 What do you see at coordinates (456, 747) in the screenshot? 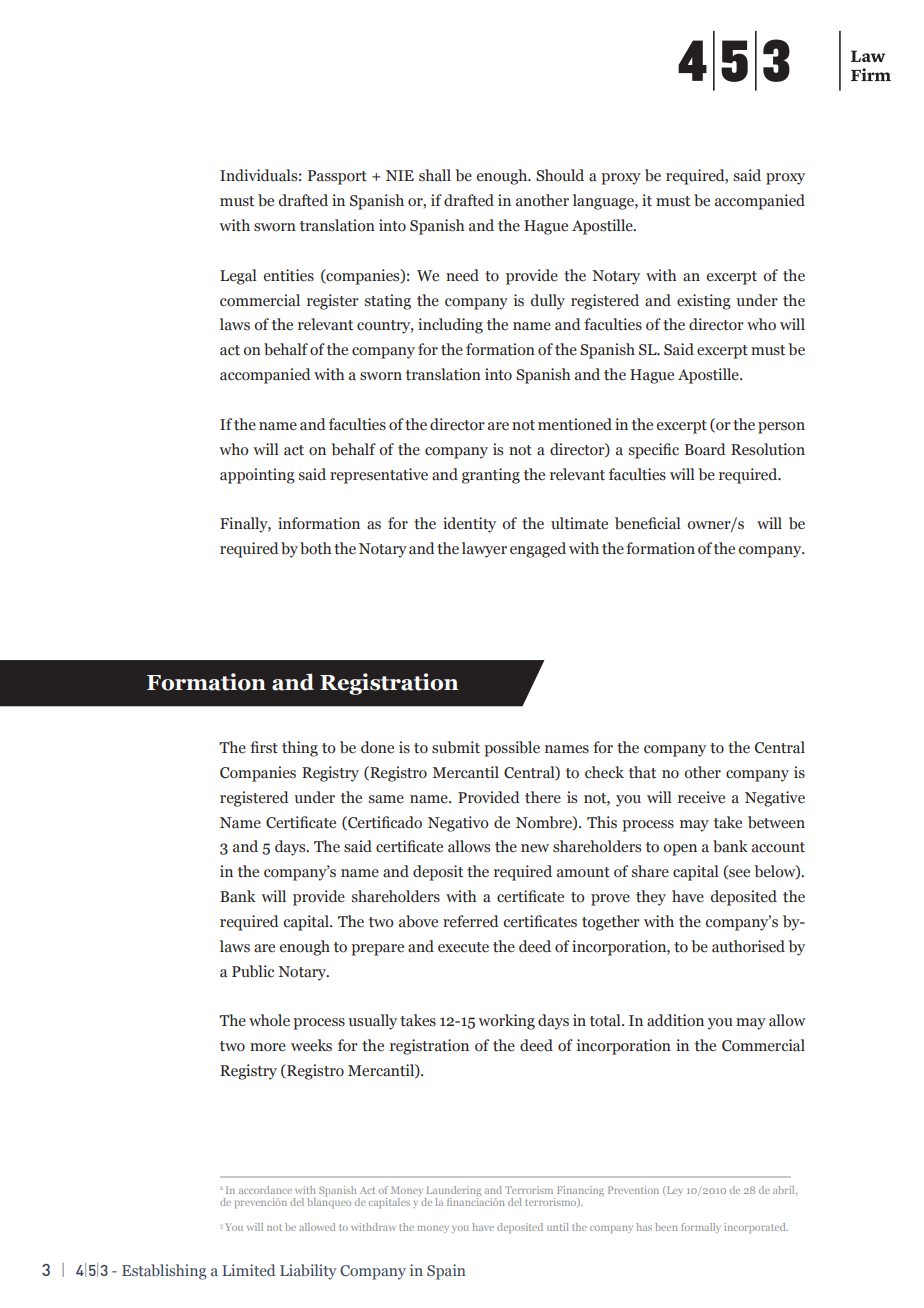
I see `submit` at bounding box center [456, 747].
